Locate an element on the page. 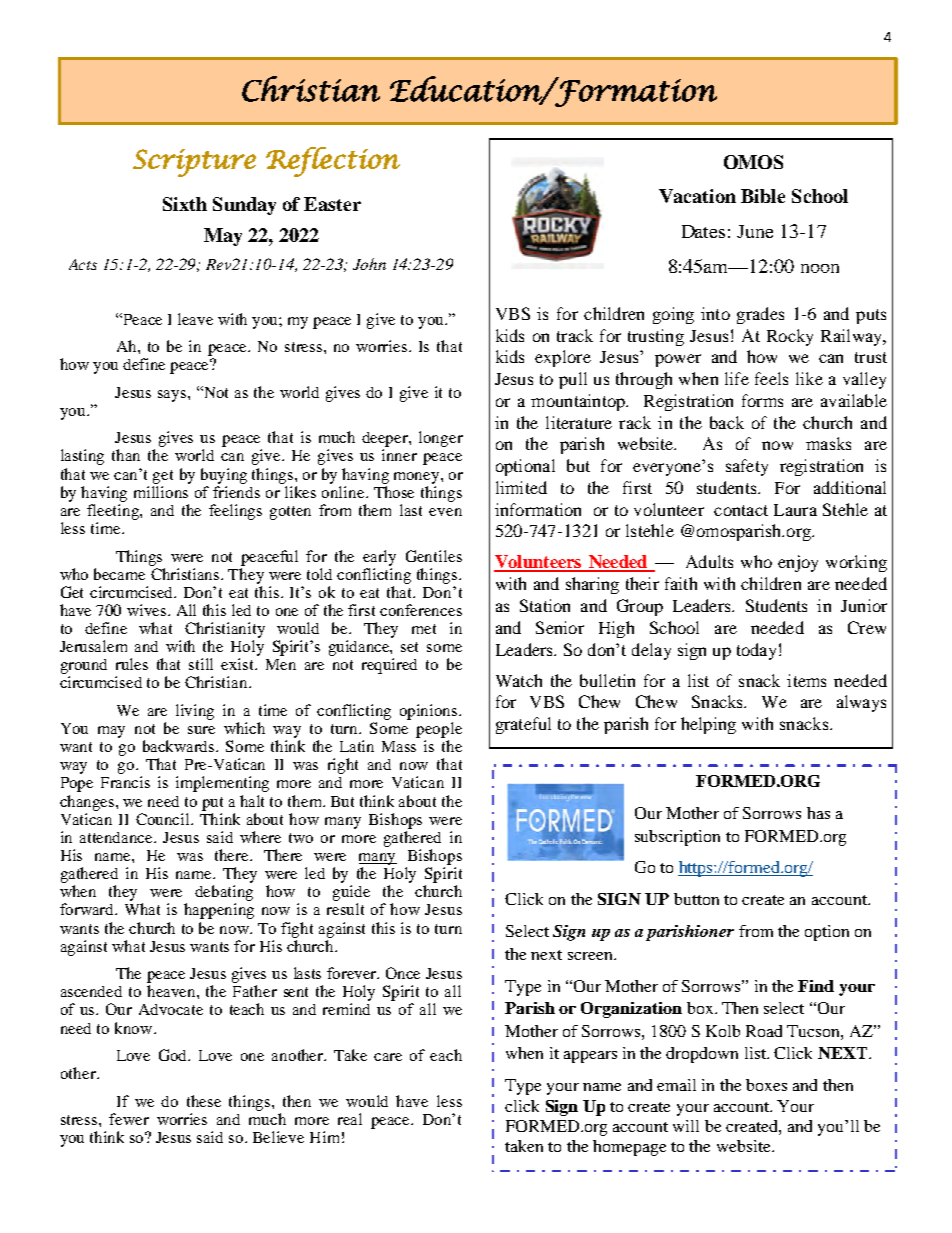 Image resolution: width=952 pixels, height=1233 pixels. Watch is located at coordinates (519, 680).
